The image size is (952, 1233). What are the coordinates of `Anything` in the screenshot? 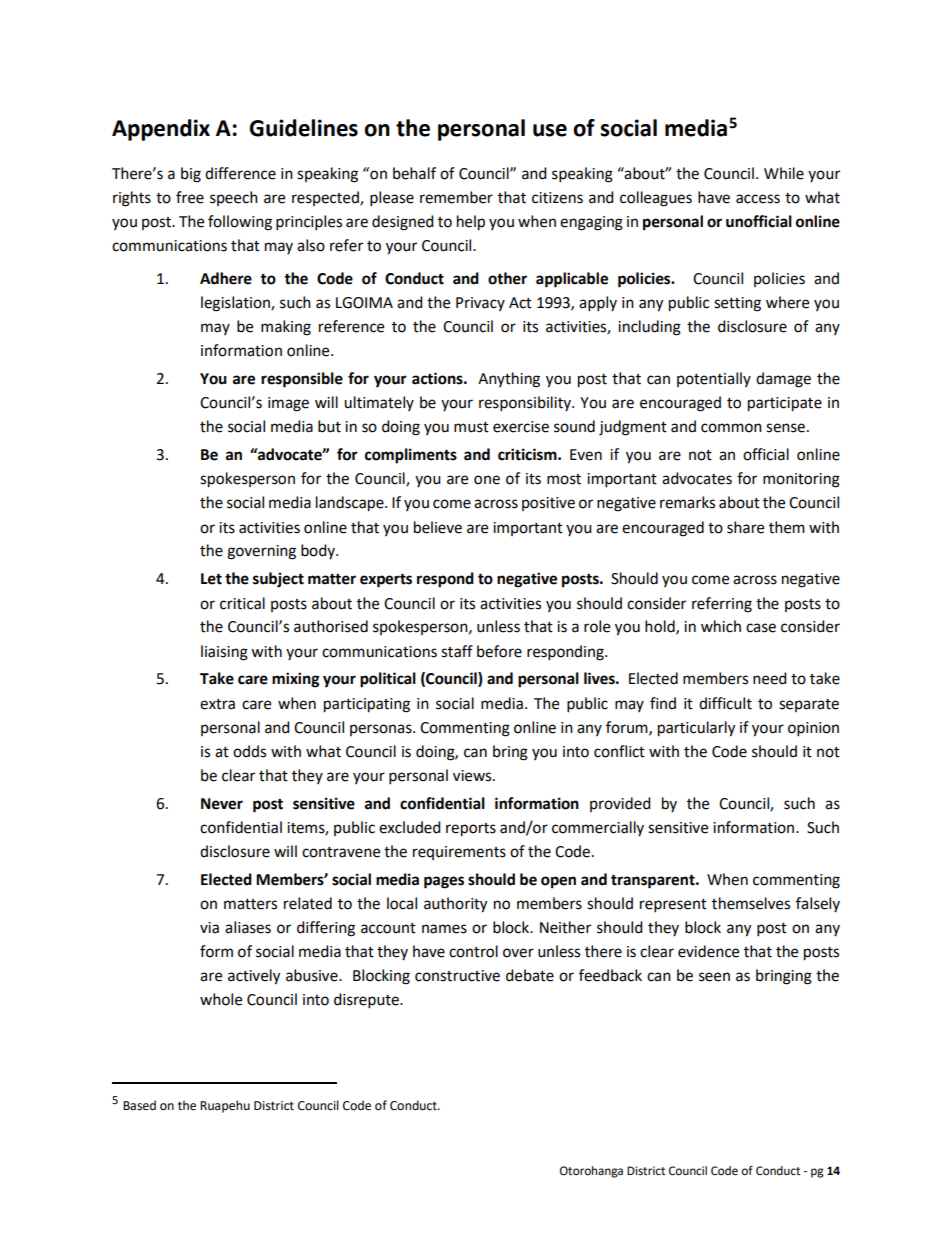 It's located at (509, 380).
